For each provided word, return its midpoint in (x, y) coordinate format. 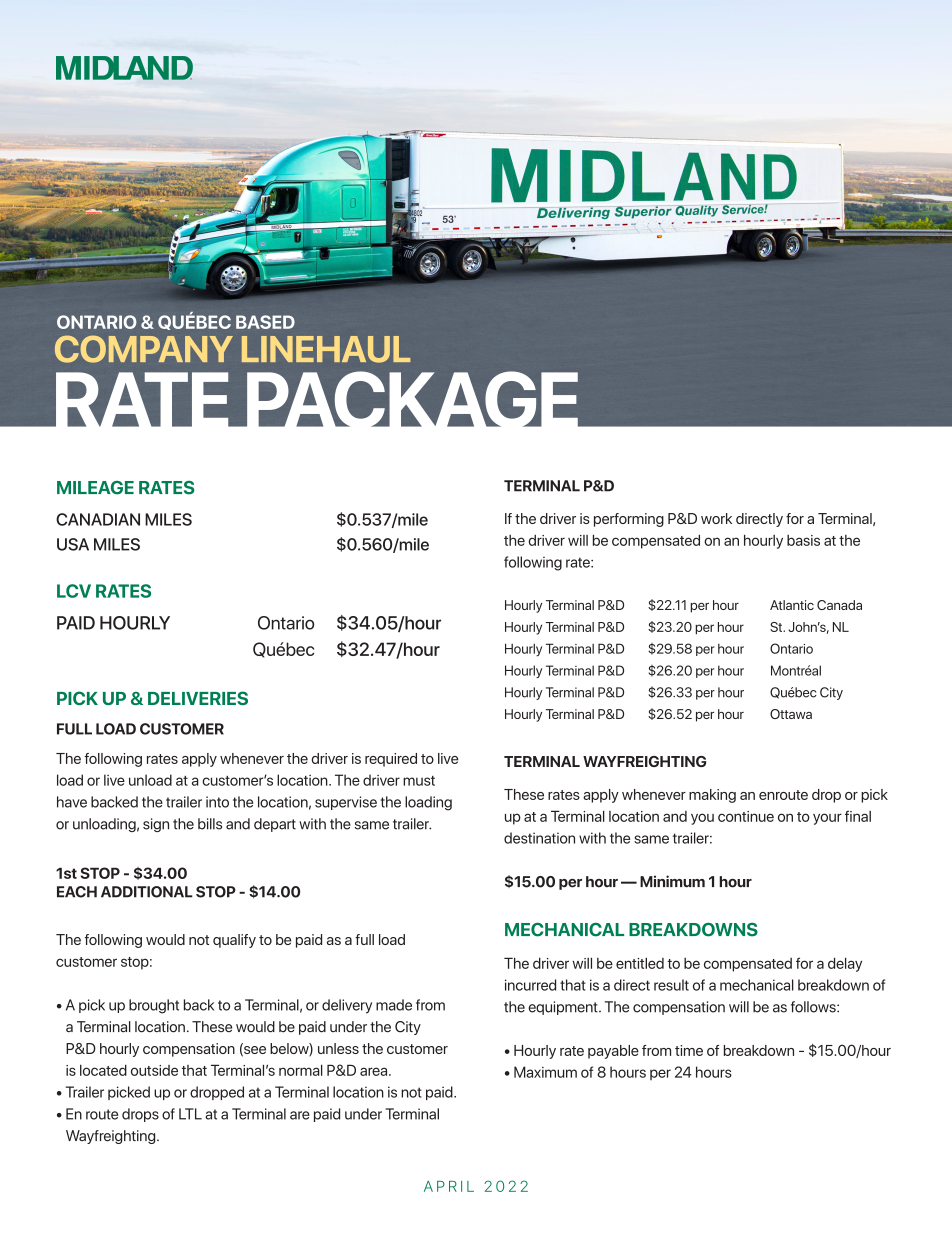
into (217, 802)
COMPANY (144, 349)
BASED (265, 322)
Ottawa (791, 714)
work (716, 518)
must (419, 781)
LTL (190, 1114)
